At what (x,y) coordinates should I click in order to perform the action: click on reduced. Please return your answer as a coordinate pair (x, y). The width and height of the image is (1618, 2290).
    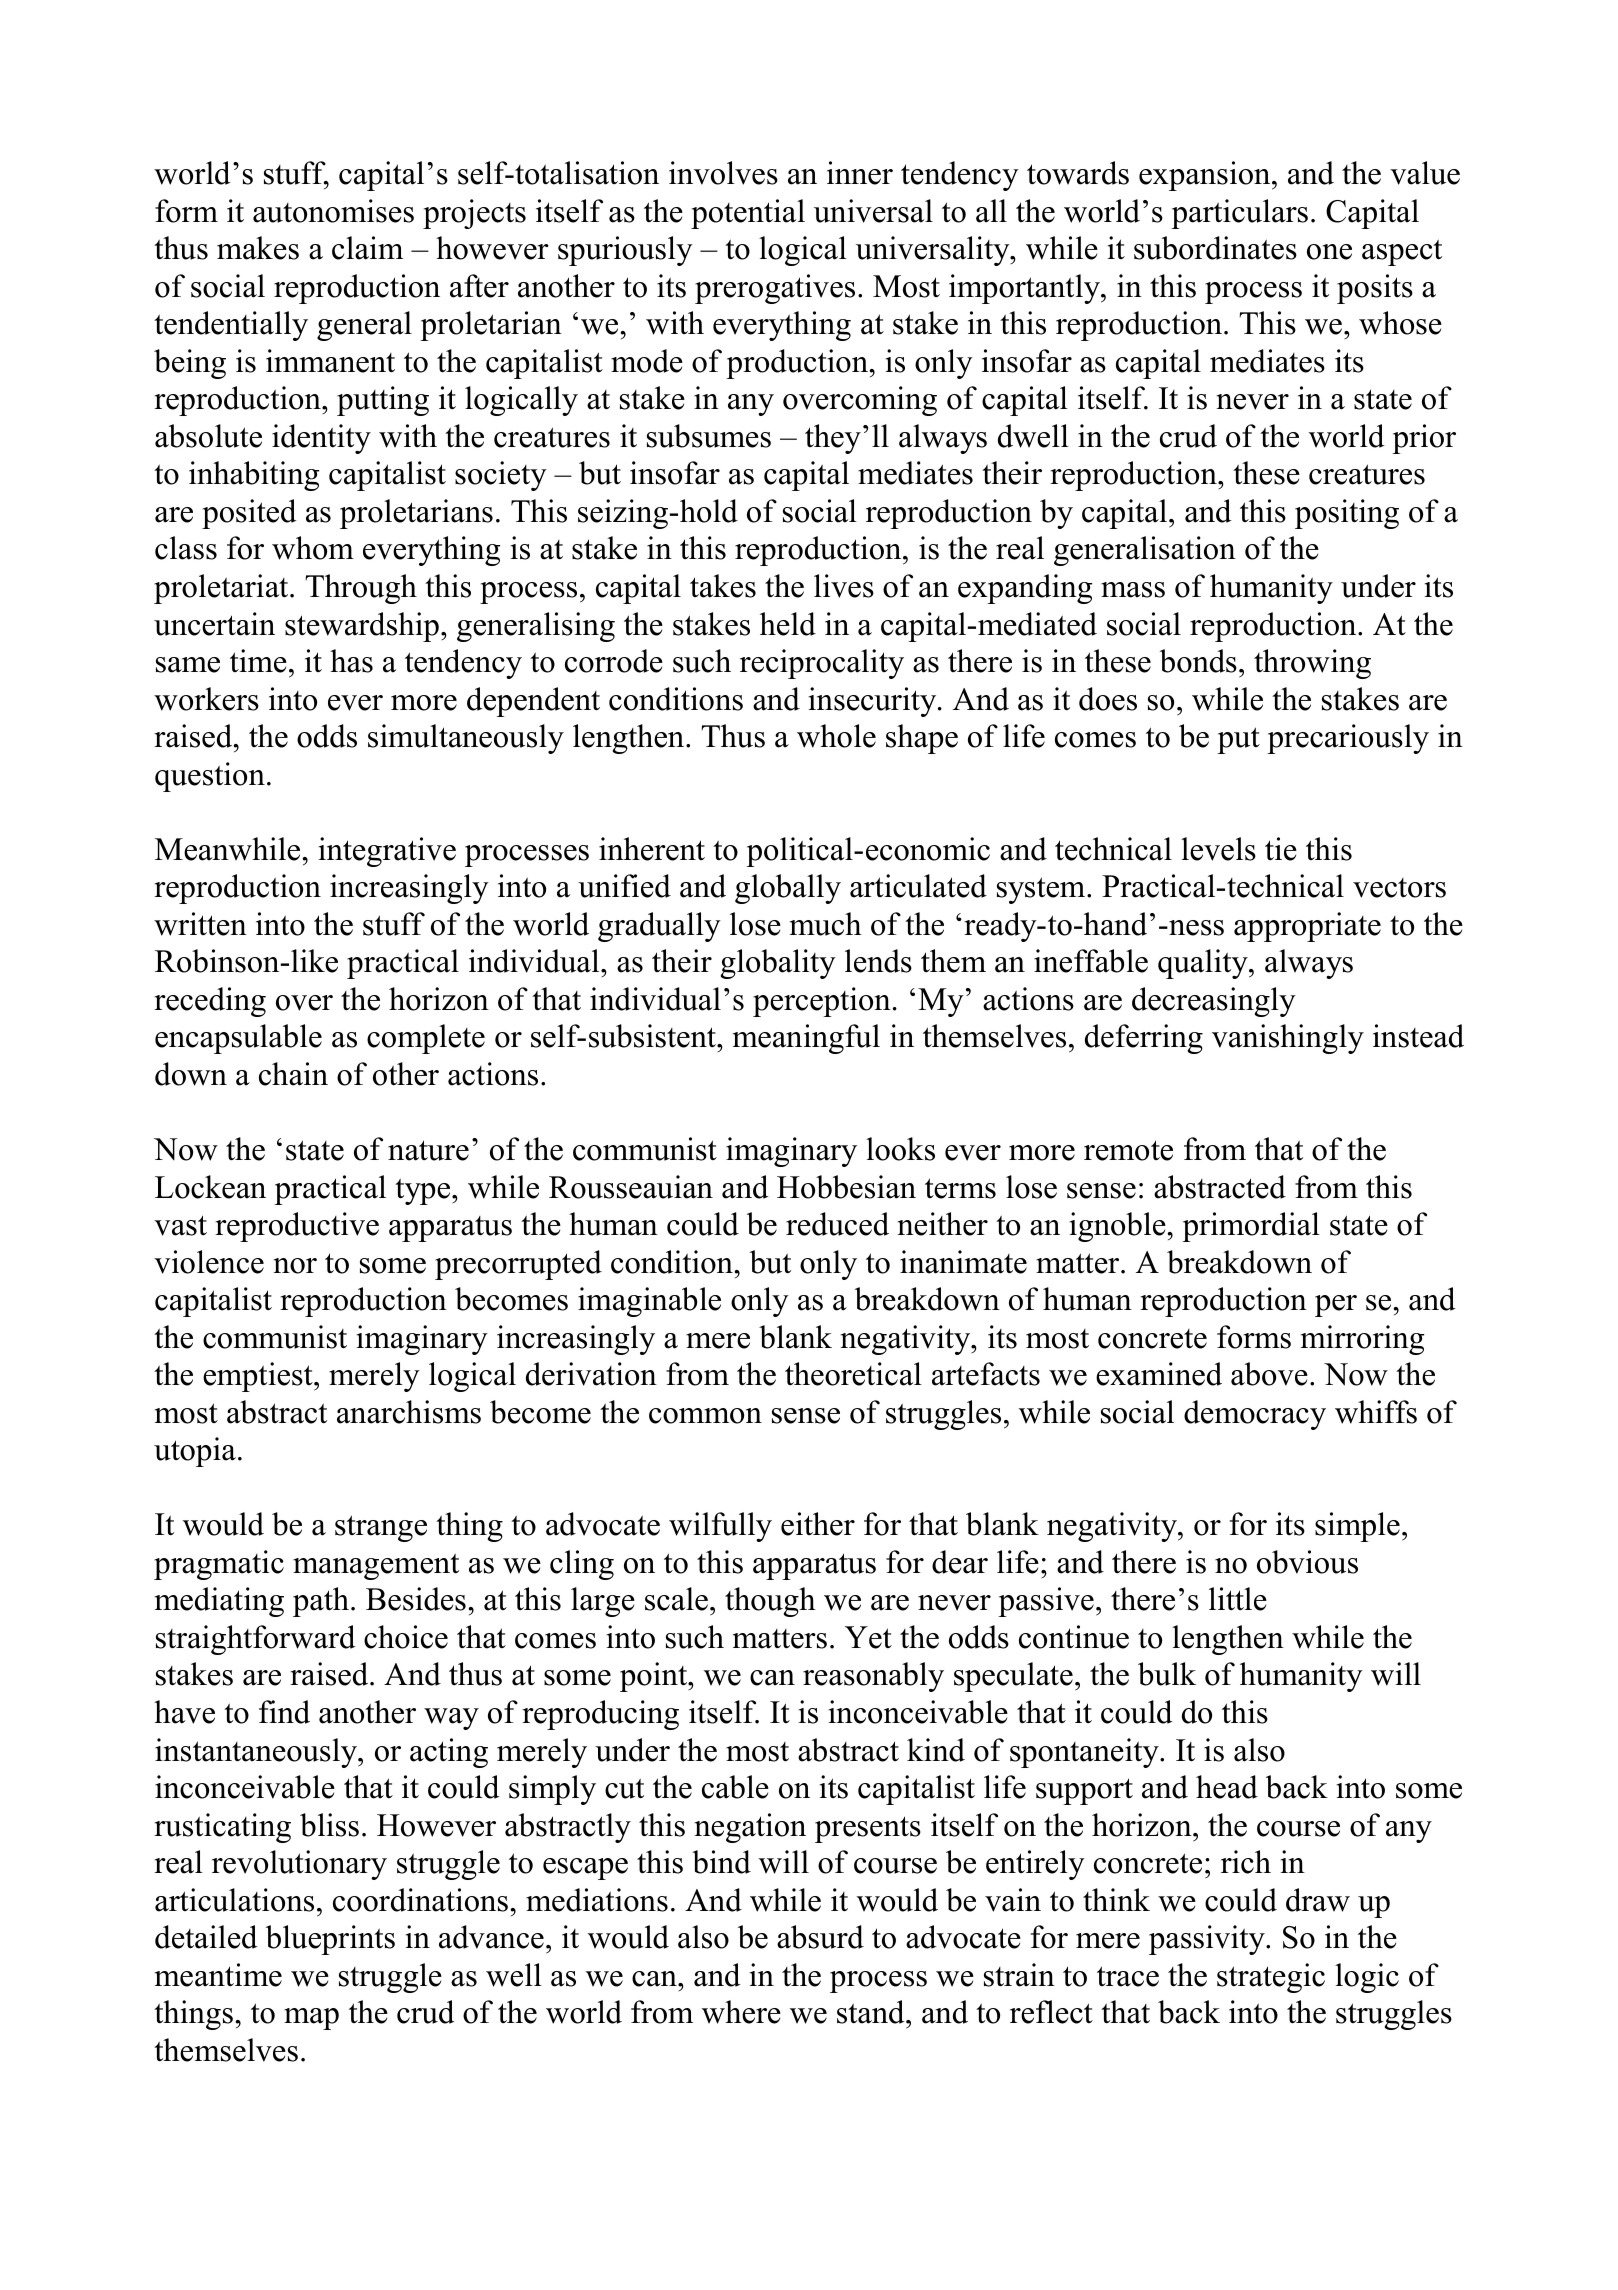
    Looking at the image, I should click on (837, 1224).
